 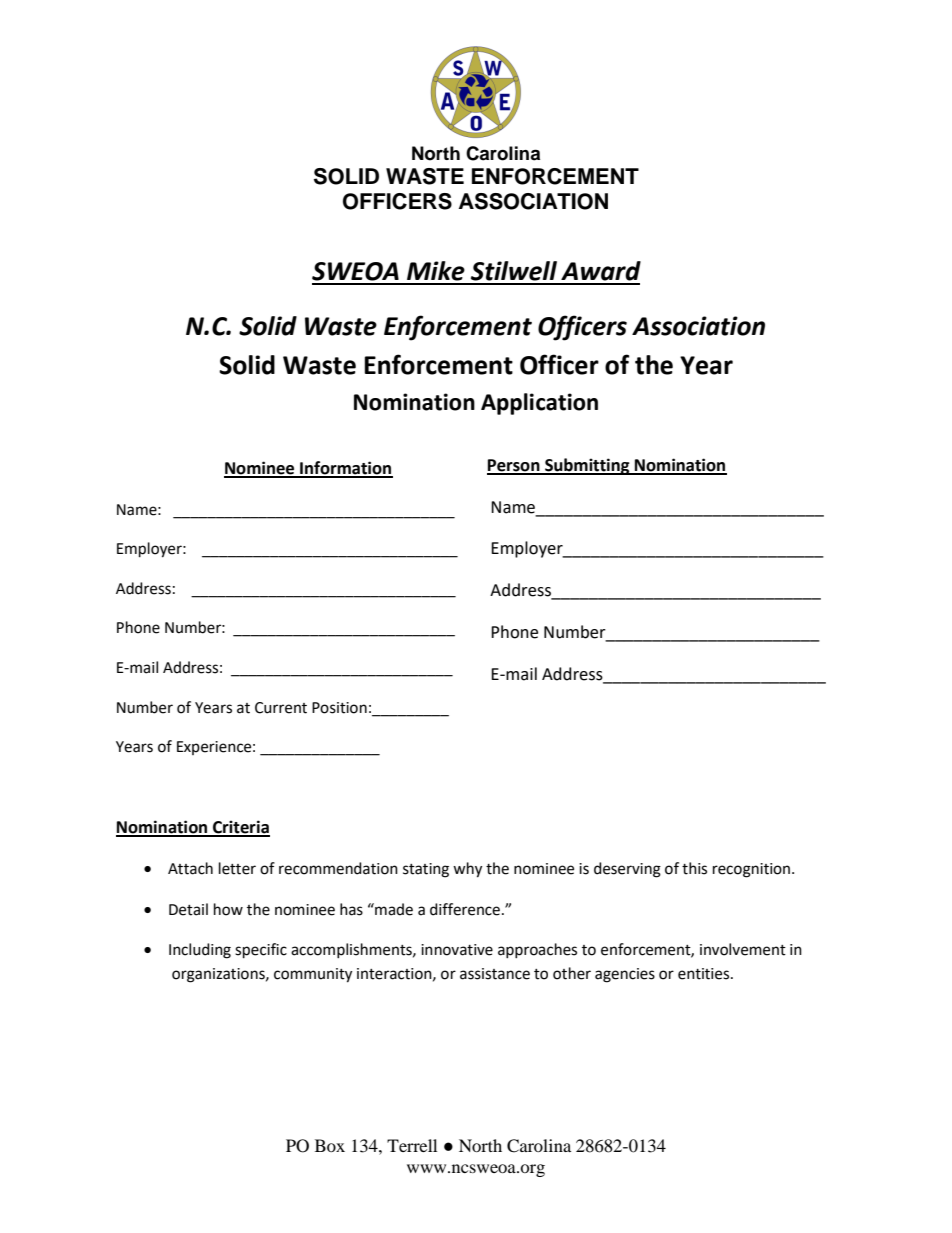 I want to click on Submitting, so click(x=587, y=466).
